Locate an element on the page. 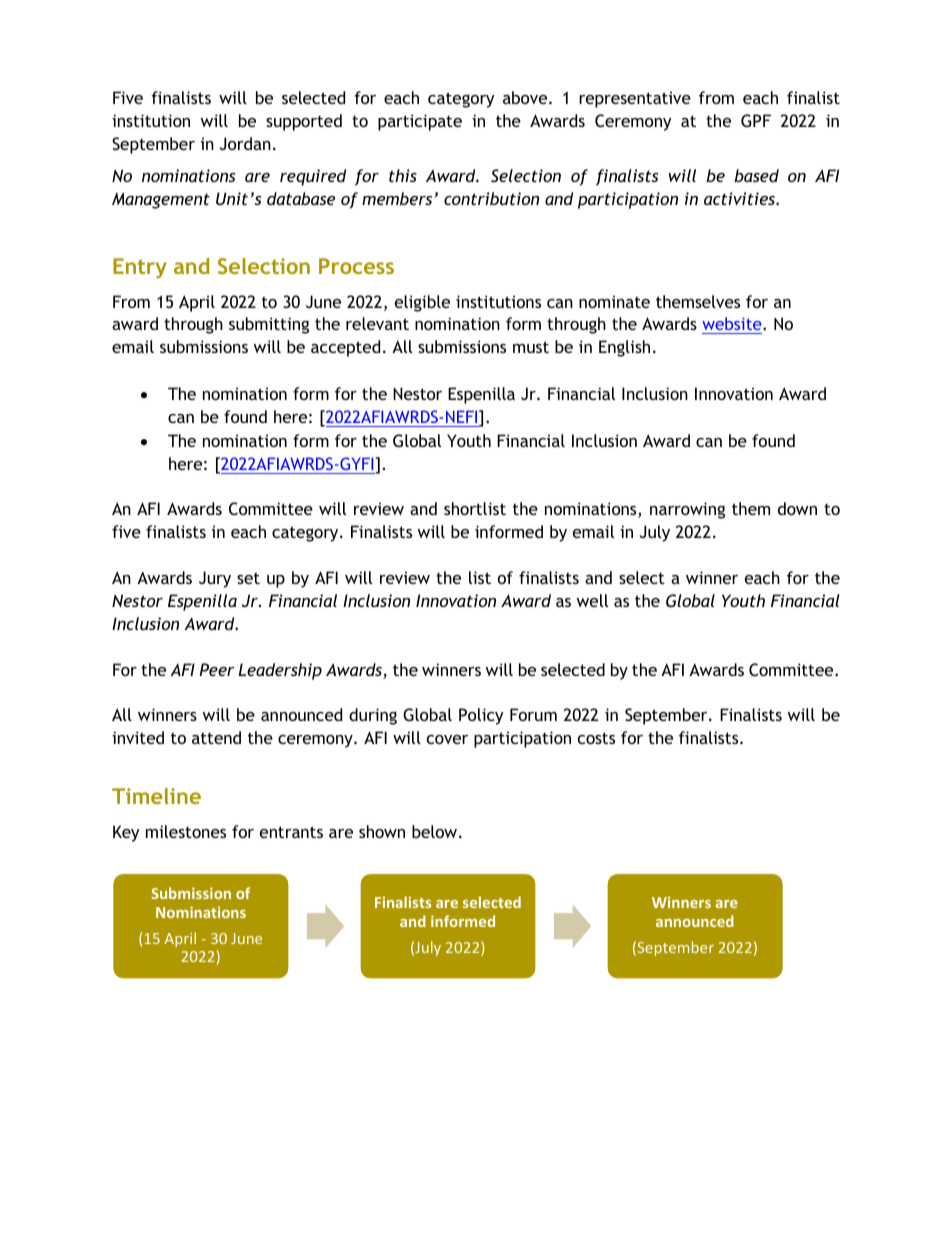  Jury is located at coordinates (215, 579).
